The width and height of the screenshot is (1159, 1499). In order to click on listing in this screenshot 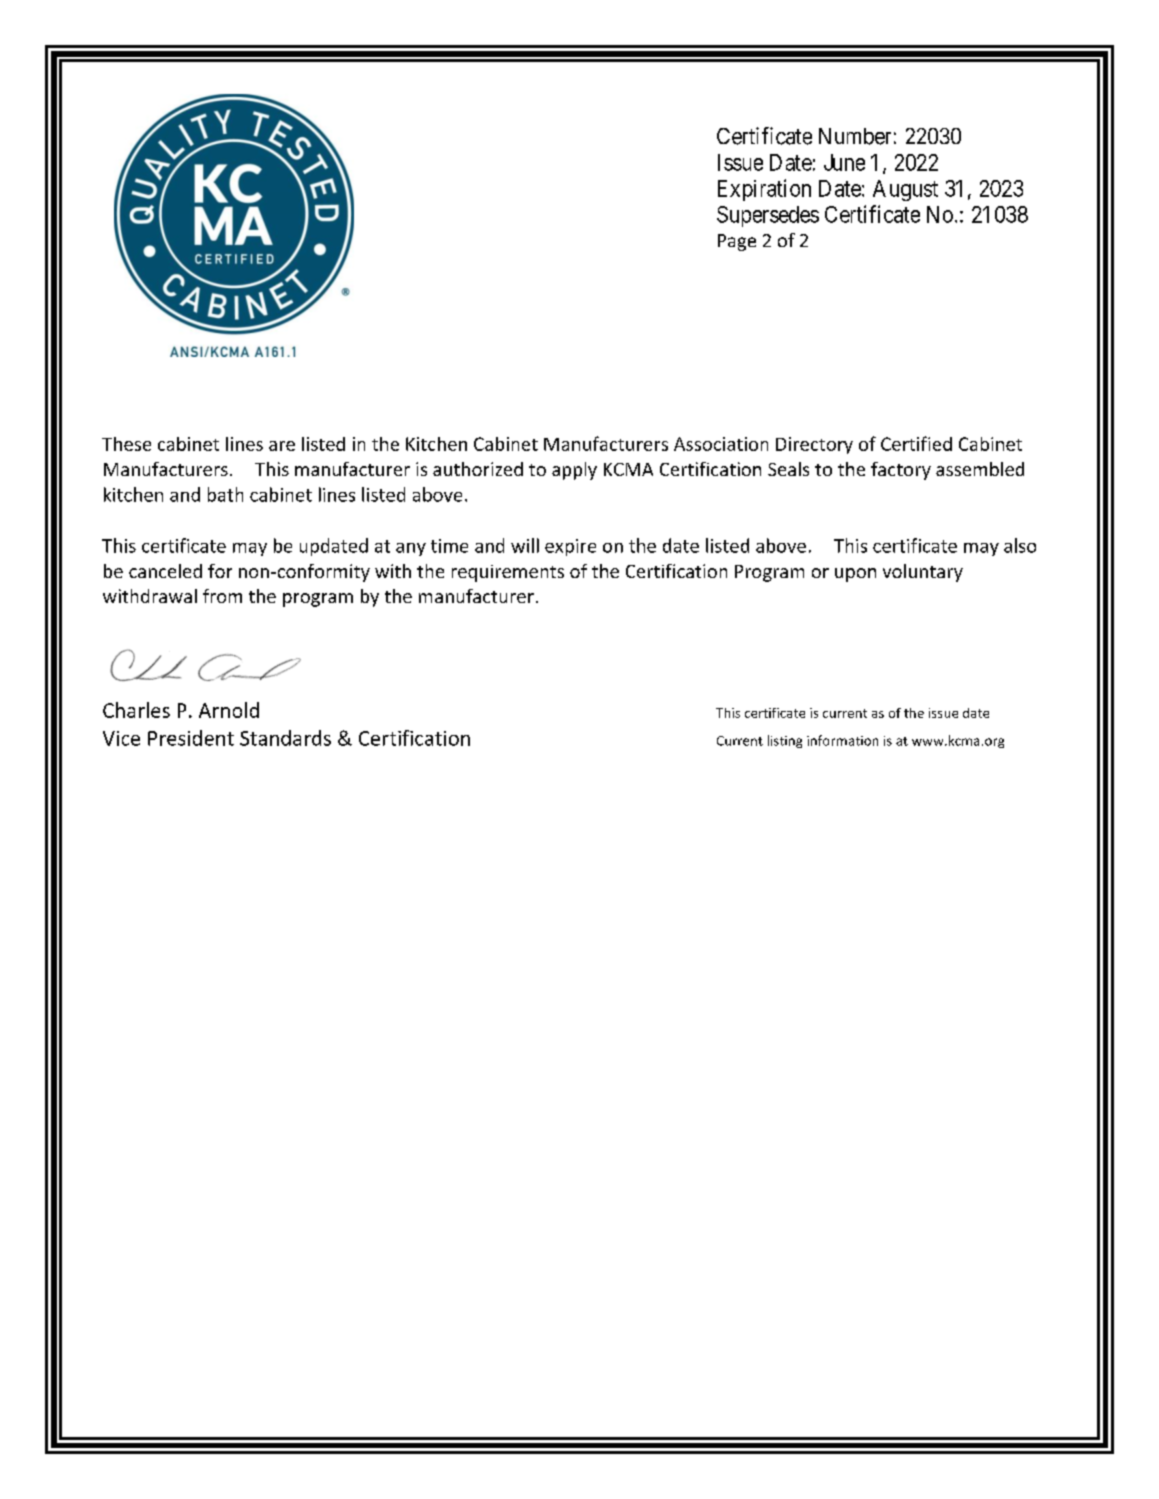, I will do `click(785, 741)`.
